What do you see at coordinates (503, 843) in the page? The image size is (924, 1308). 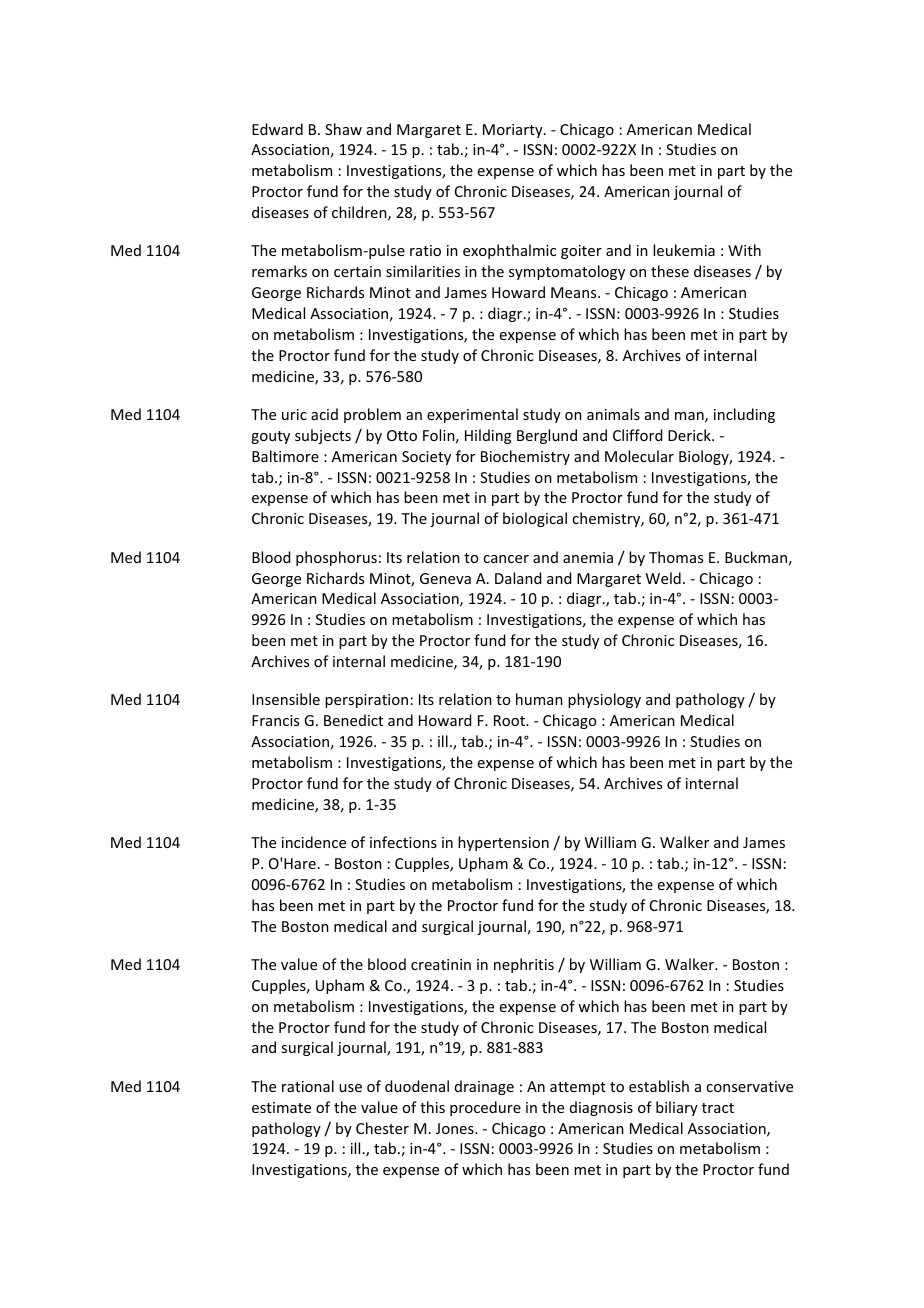 I see `hypertension` at bounding box center [503, 843].
